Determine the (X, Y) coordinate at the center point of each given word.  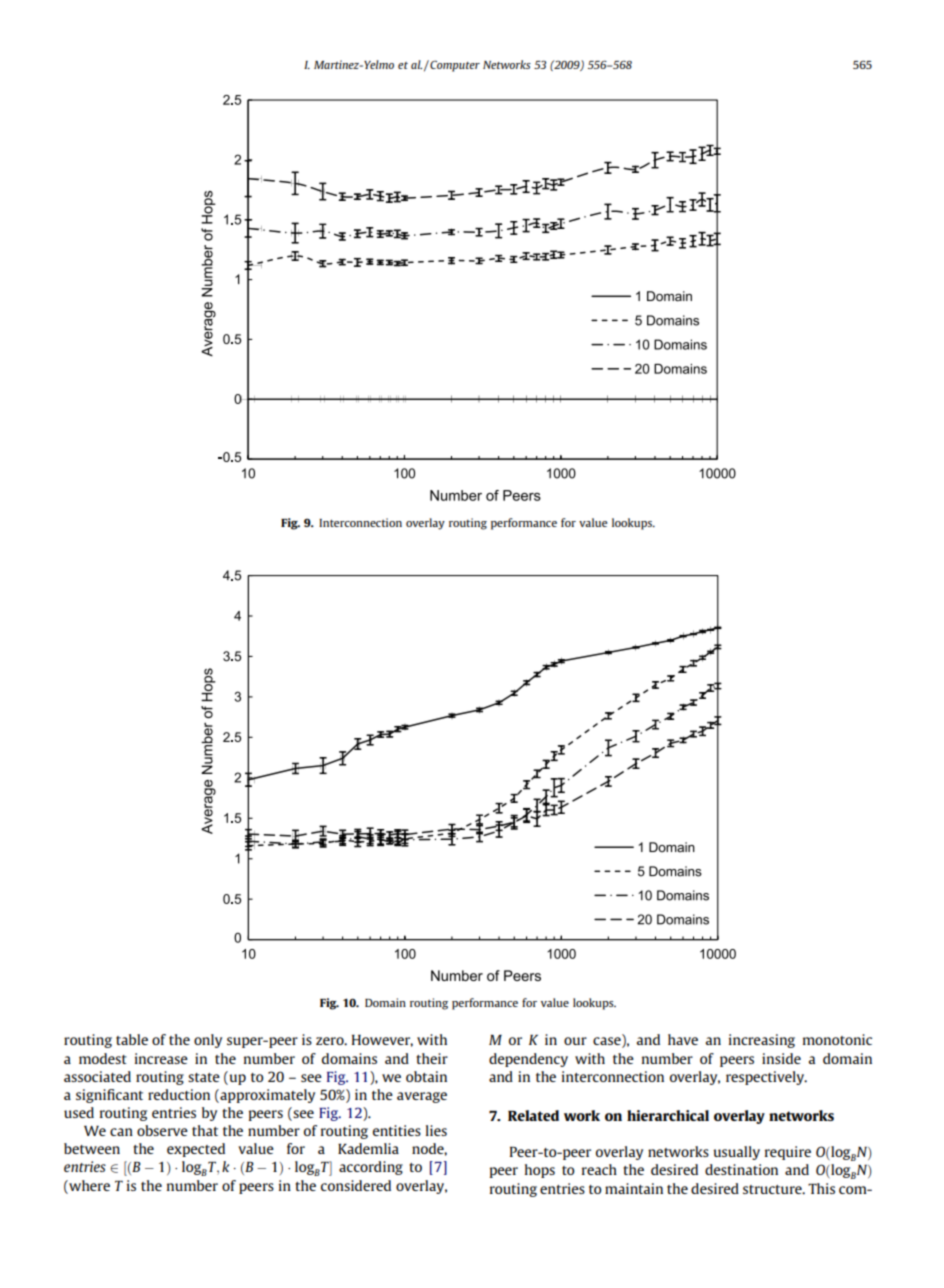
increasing (762, 1041)
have (683, 1039)
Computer (454, 66)
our (575, 1041)
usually (736, 1153)
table (132, 1039)
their (432, 1058)
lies (436, 1130)
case (608, 1042)
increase (161, 1058)
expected (196, 1150)
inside (781, 1058)
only (208, 1041)
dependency (528, 1060)
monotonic (837, 1039)
